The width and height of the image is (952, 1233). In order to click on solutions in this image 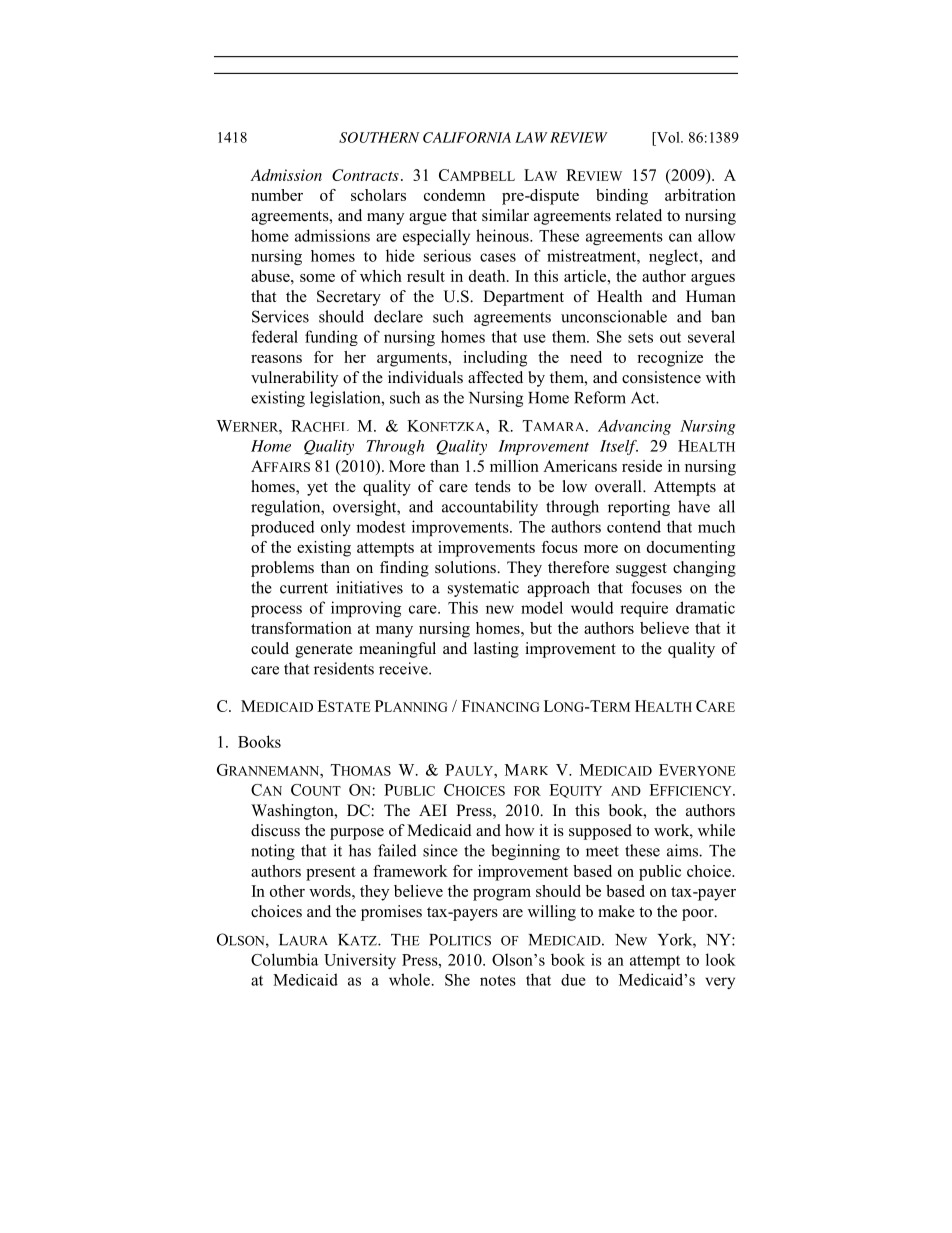, I will do `click(466, 567)`.
